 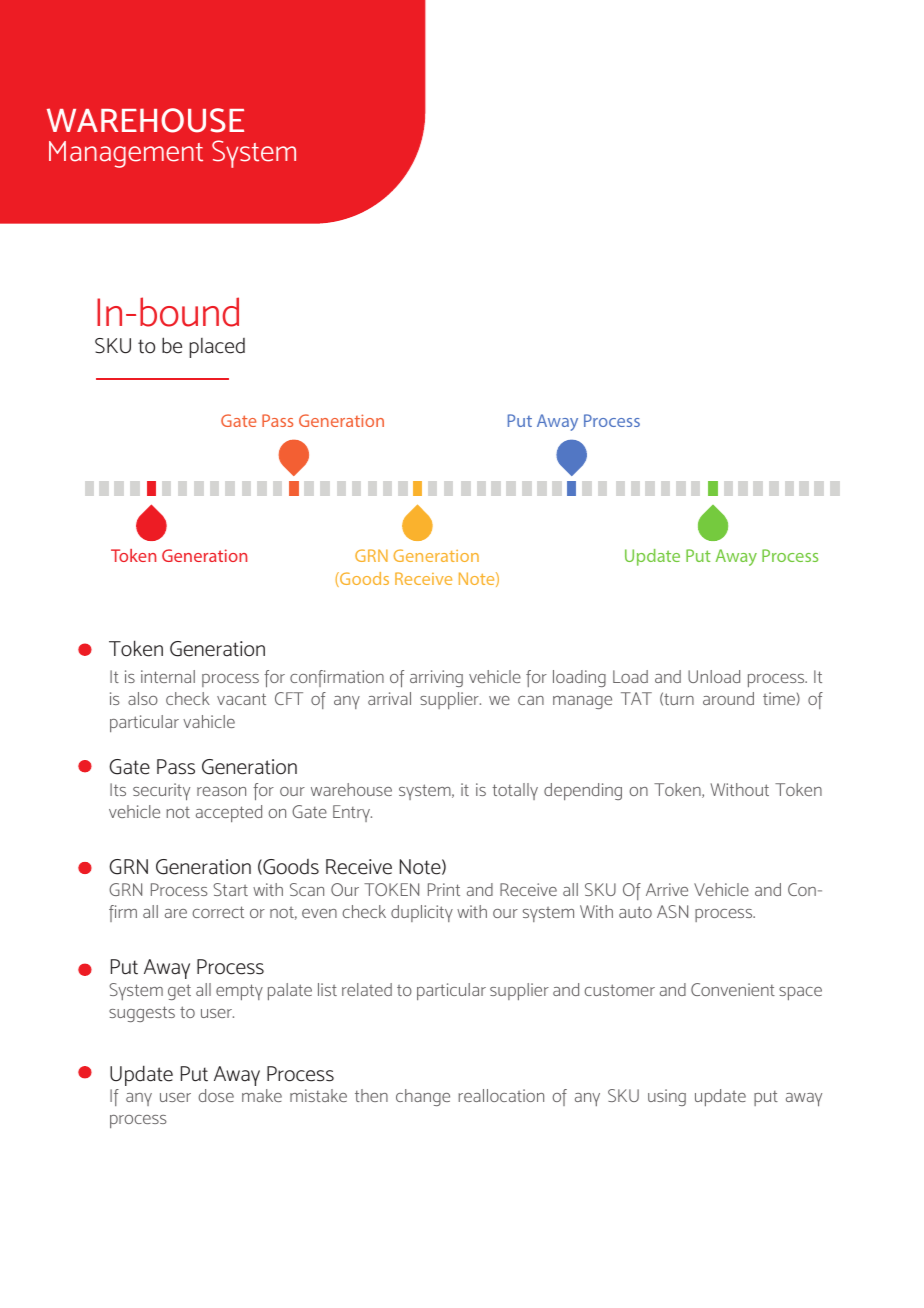 I want to click on placed, so click(x=217, y=348).
